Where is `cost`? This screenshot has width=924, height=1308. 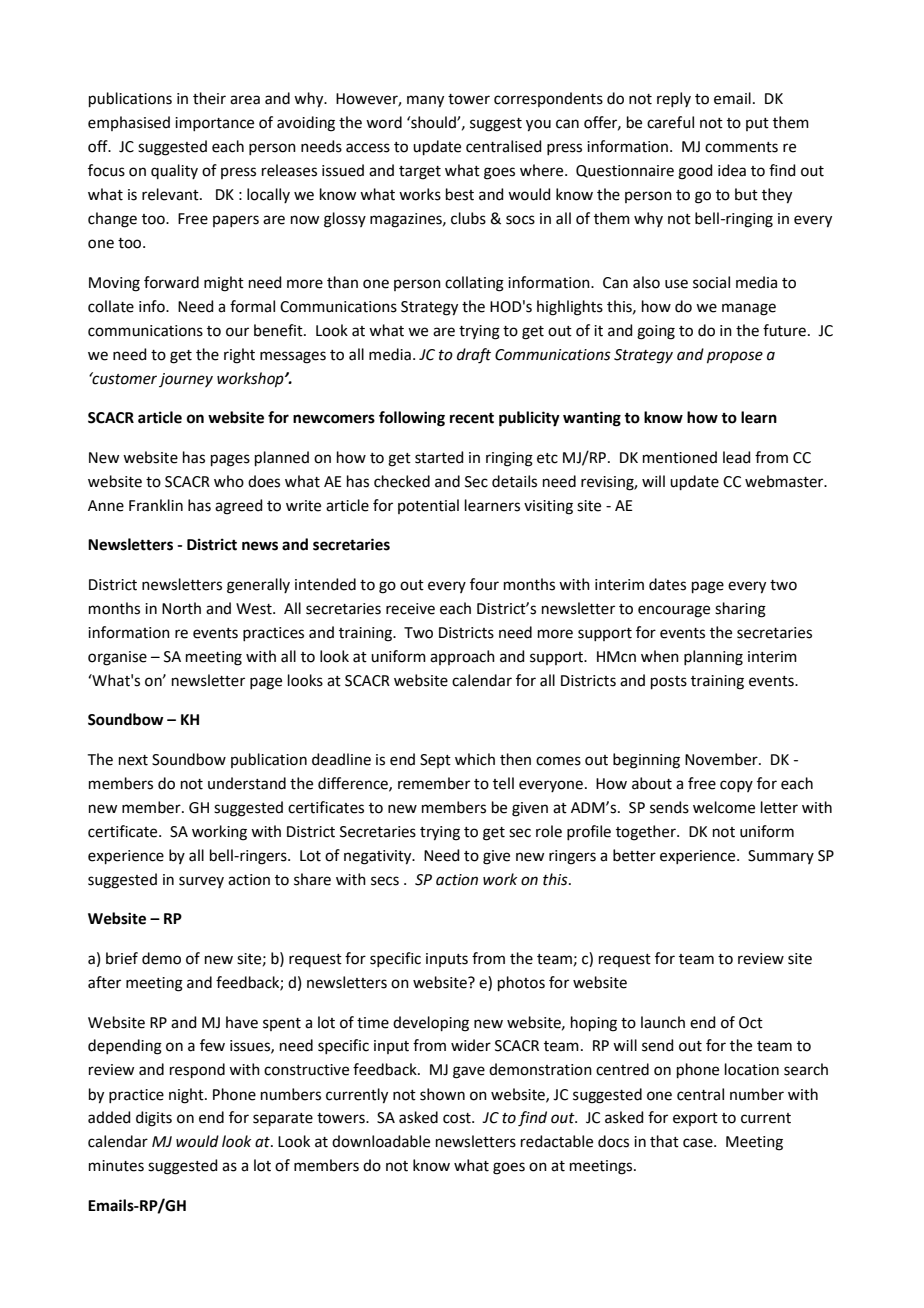 cost is located at coordinates (458, 1118).
